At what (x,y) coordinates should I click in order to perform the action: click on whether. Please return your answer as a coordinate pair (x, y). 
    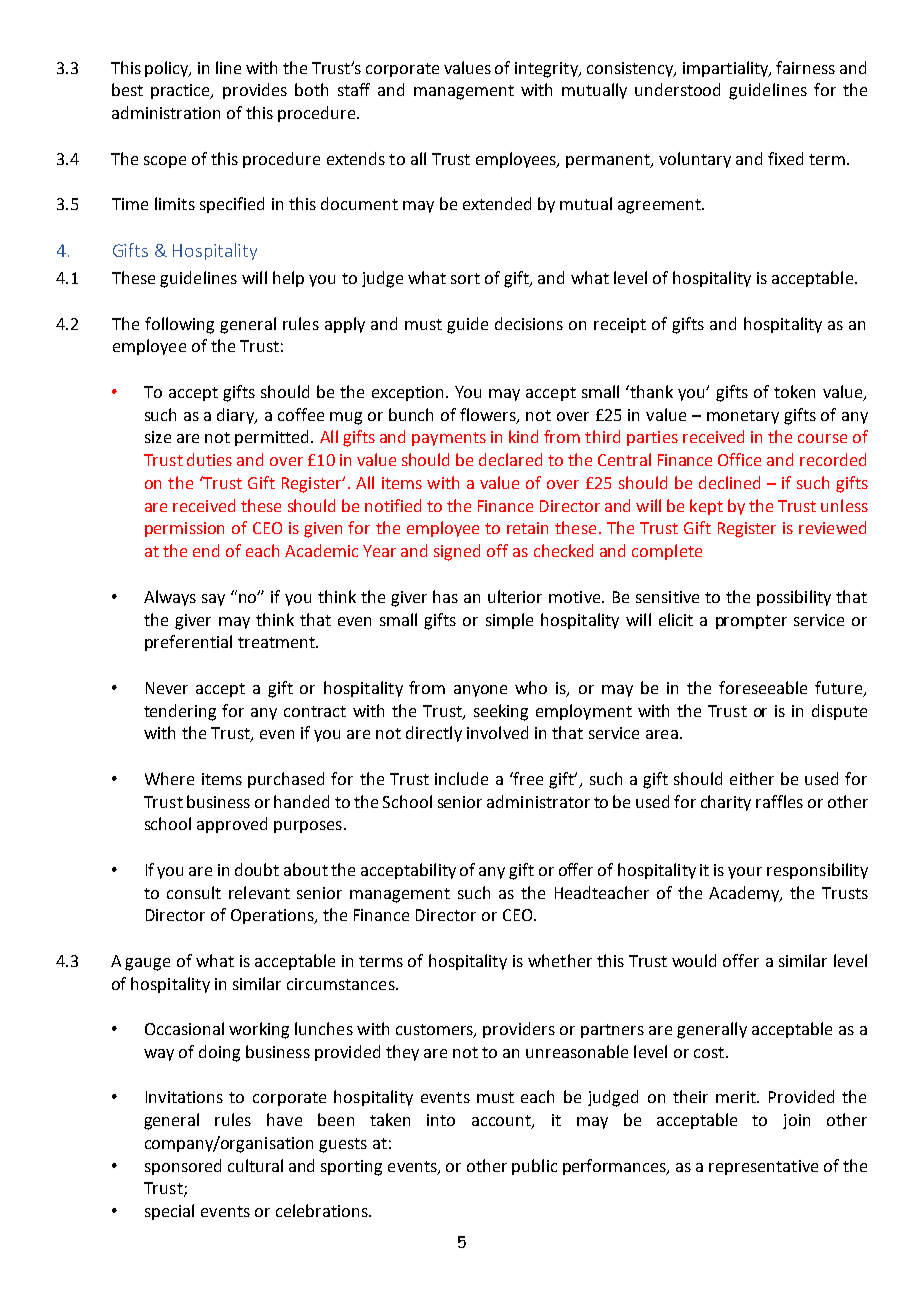
    Looking at the image, I should click on (560, 960).
